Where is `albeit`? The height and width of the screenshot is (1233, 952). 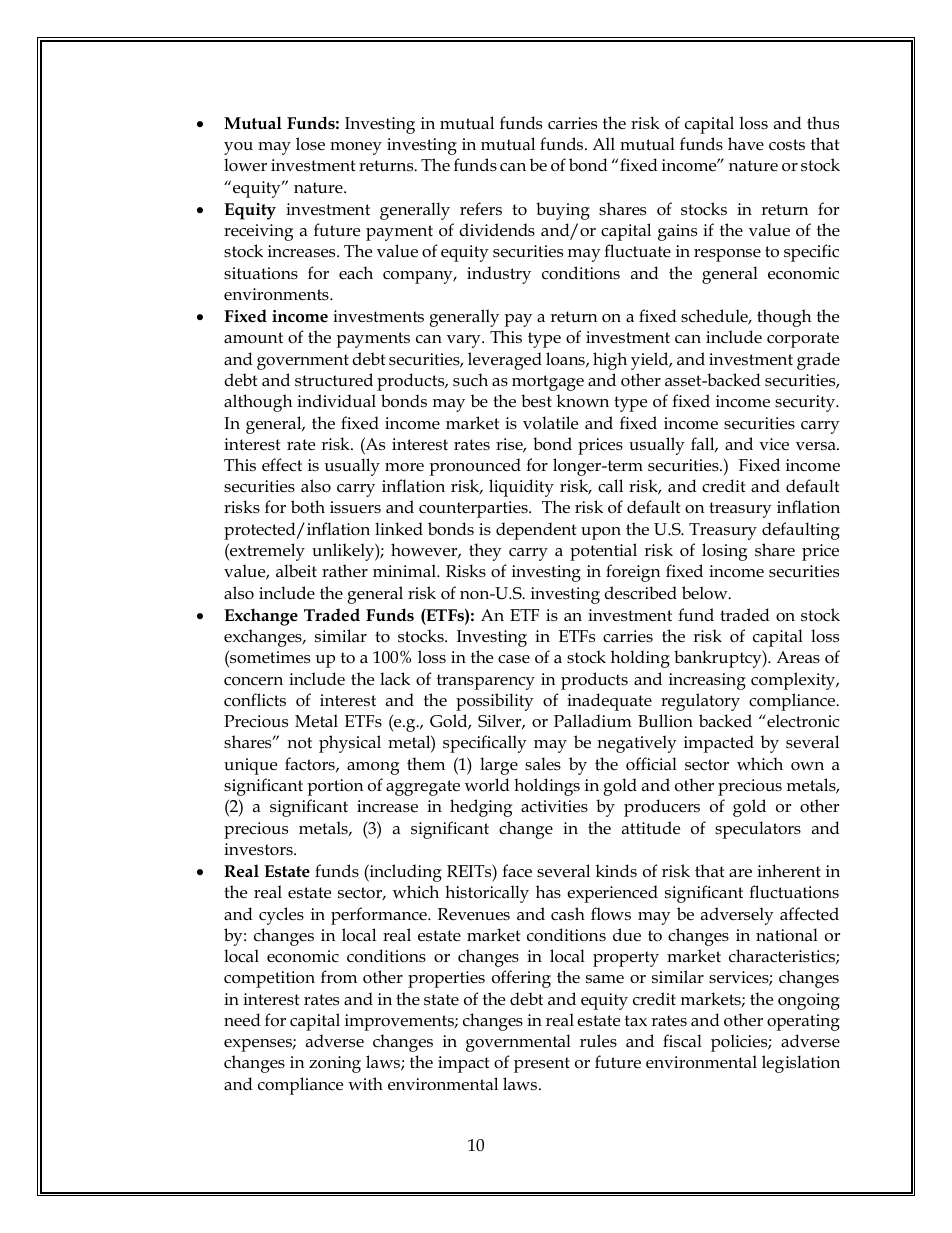
albeit is located at coordinates (296, 571).
